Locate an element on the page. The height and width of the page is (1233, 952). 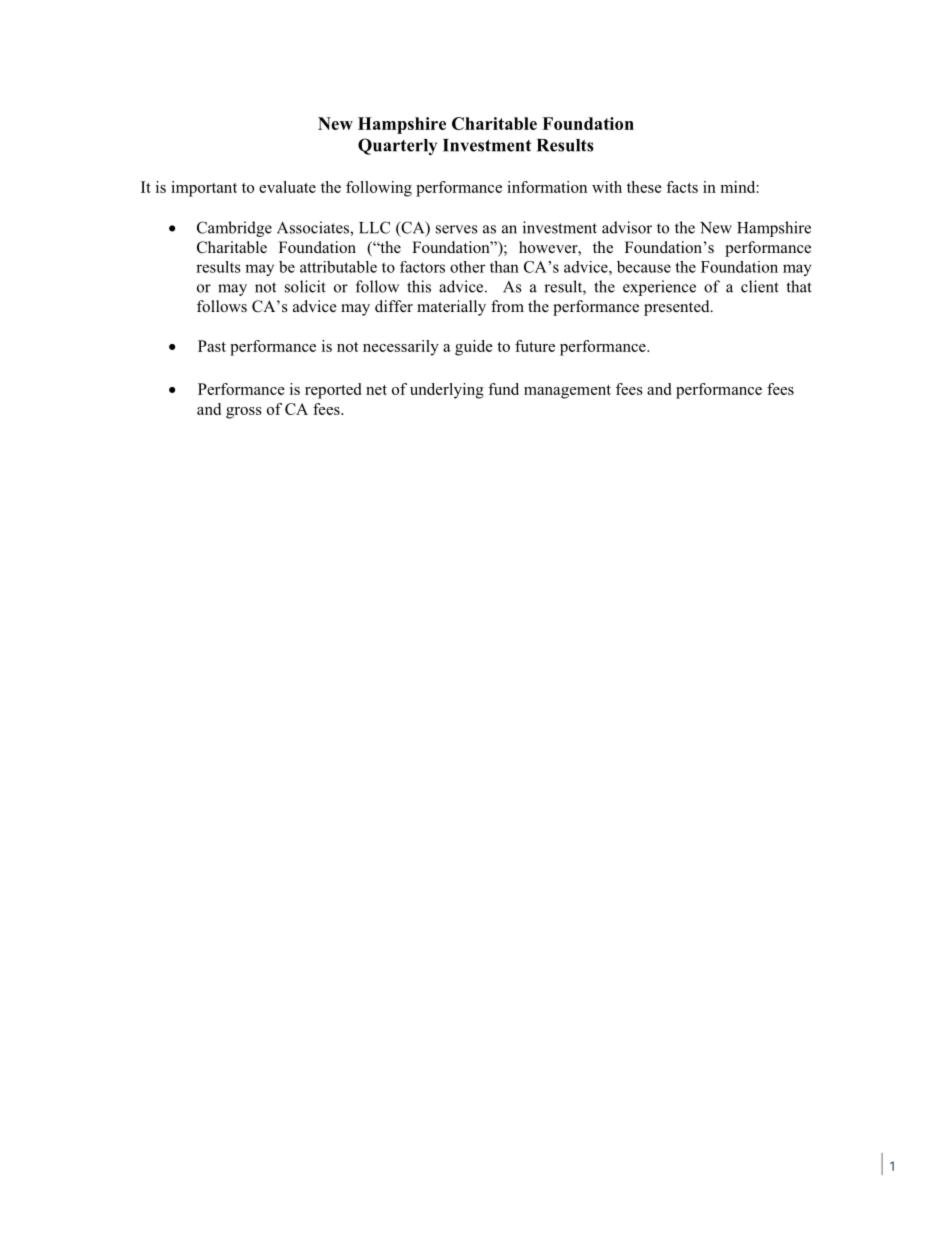
solicit is located at coordinates (305, 286).
